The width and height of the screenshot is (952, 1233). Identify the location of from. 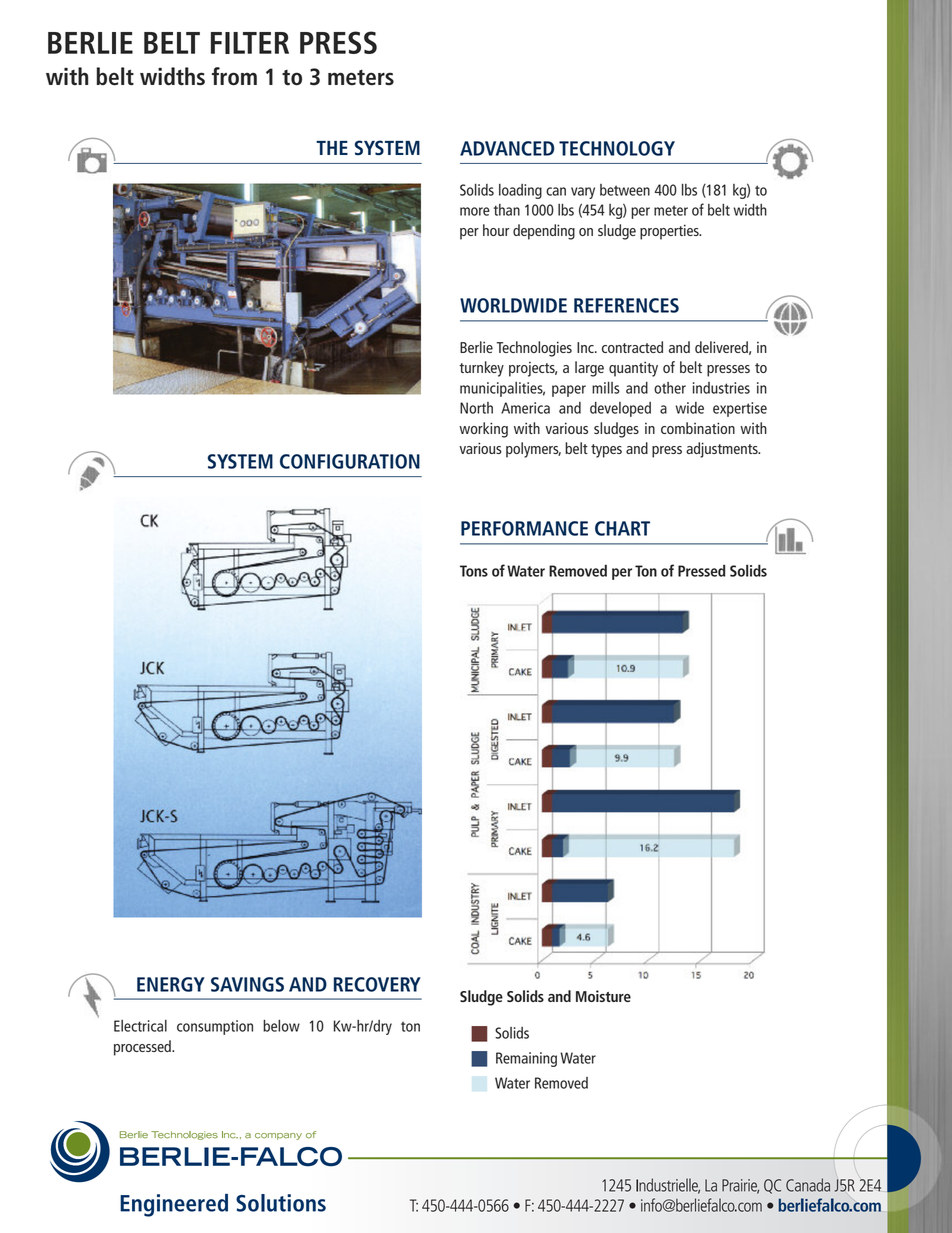
(234, 76).
